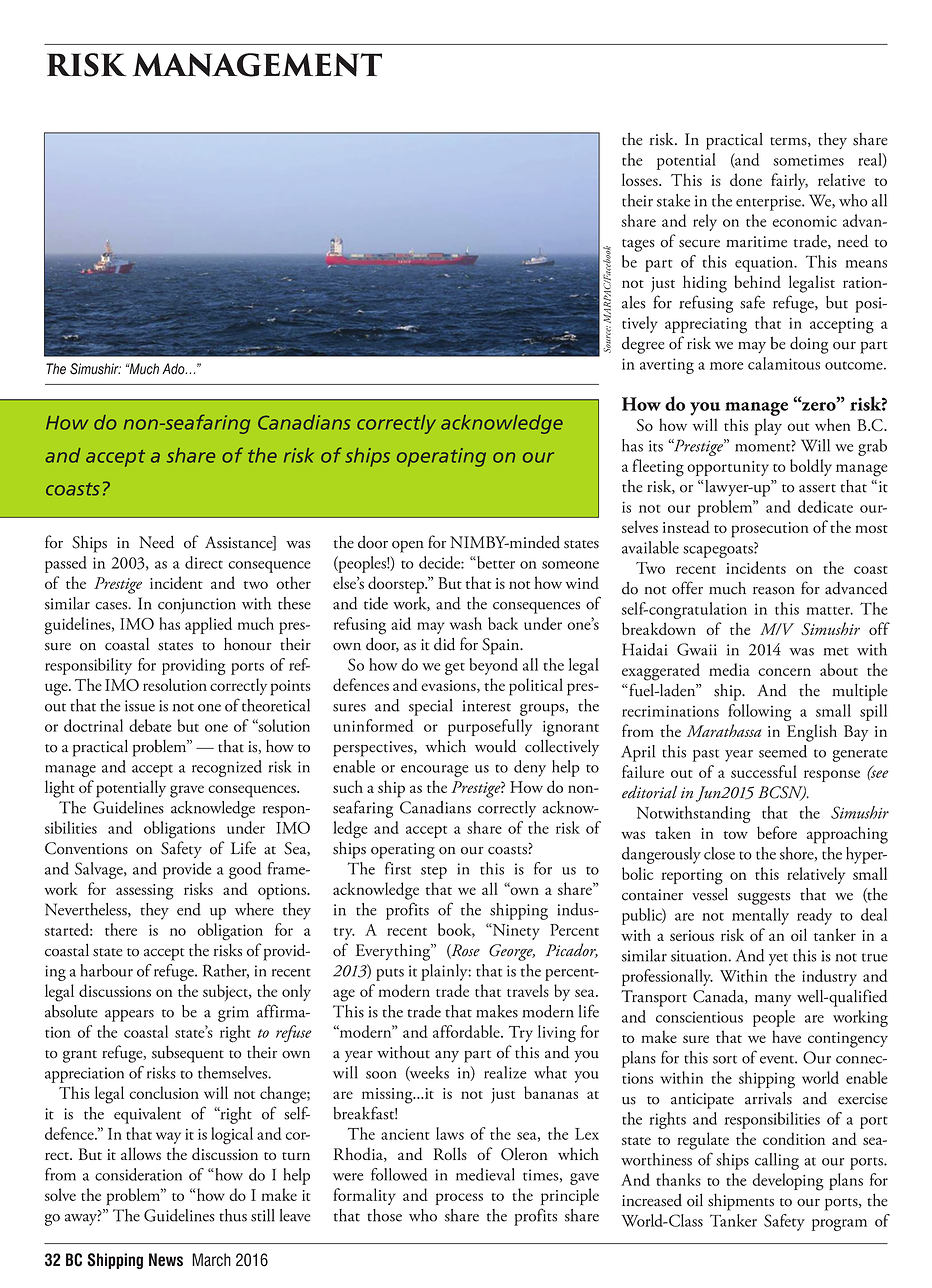  I want to click on stake, so click(673, 200).
